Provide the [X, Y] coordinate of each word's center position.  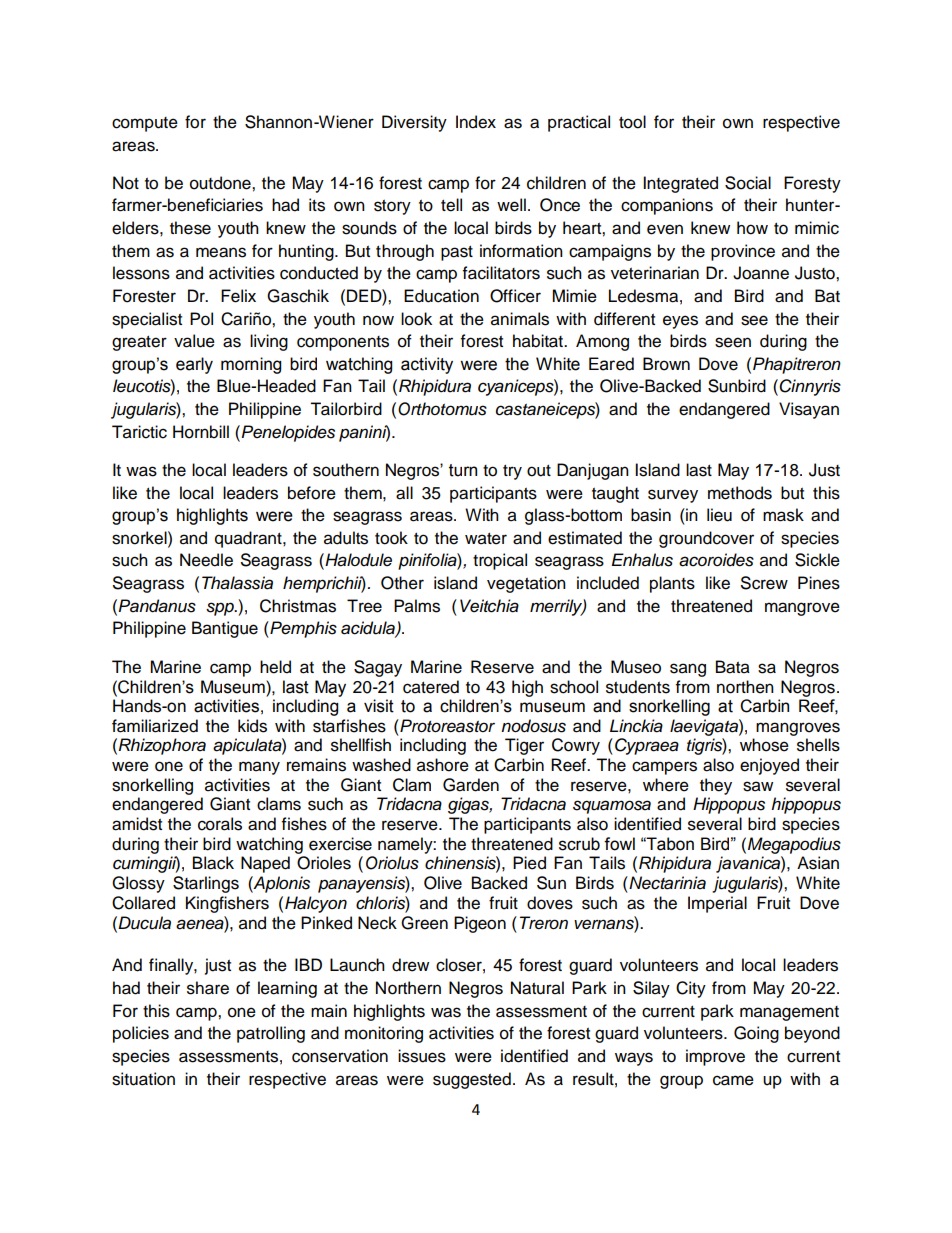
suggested [472, 1080]
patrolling [271, 1034]
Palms [417, 606]
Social [748, 183]
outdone [221, 183]
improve [715, 1057]
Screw [764, 583]
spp [221, 609]
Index [476, 122]
